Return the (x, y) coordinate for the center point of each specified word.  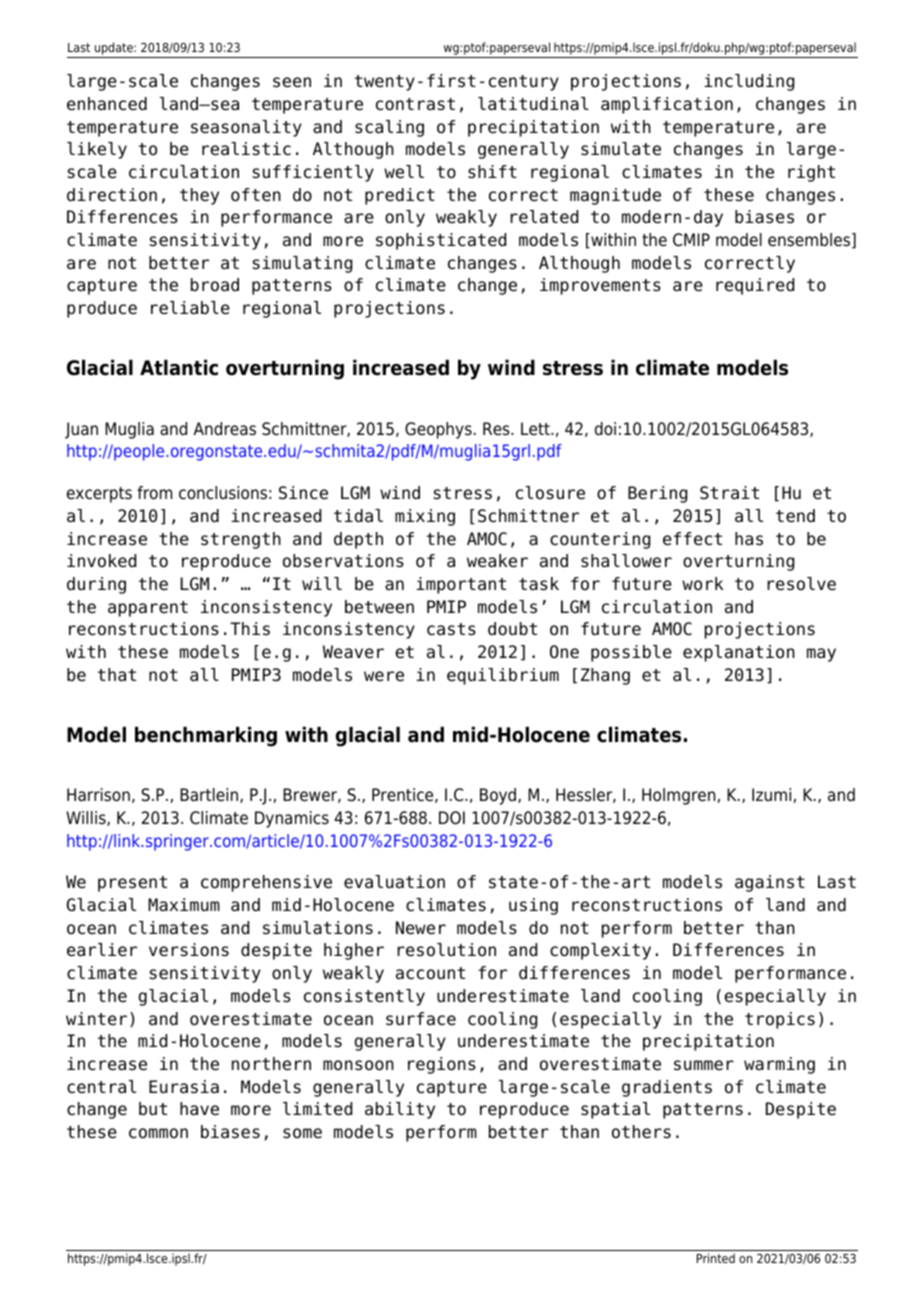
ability (400, 1110)
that (117, 675)
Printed (716, 1258)
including (749, 82)
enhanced (107, 104)
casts (451, 629)
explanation (739, 653)
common (158, 1133)
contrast (415, 104)
